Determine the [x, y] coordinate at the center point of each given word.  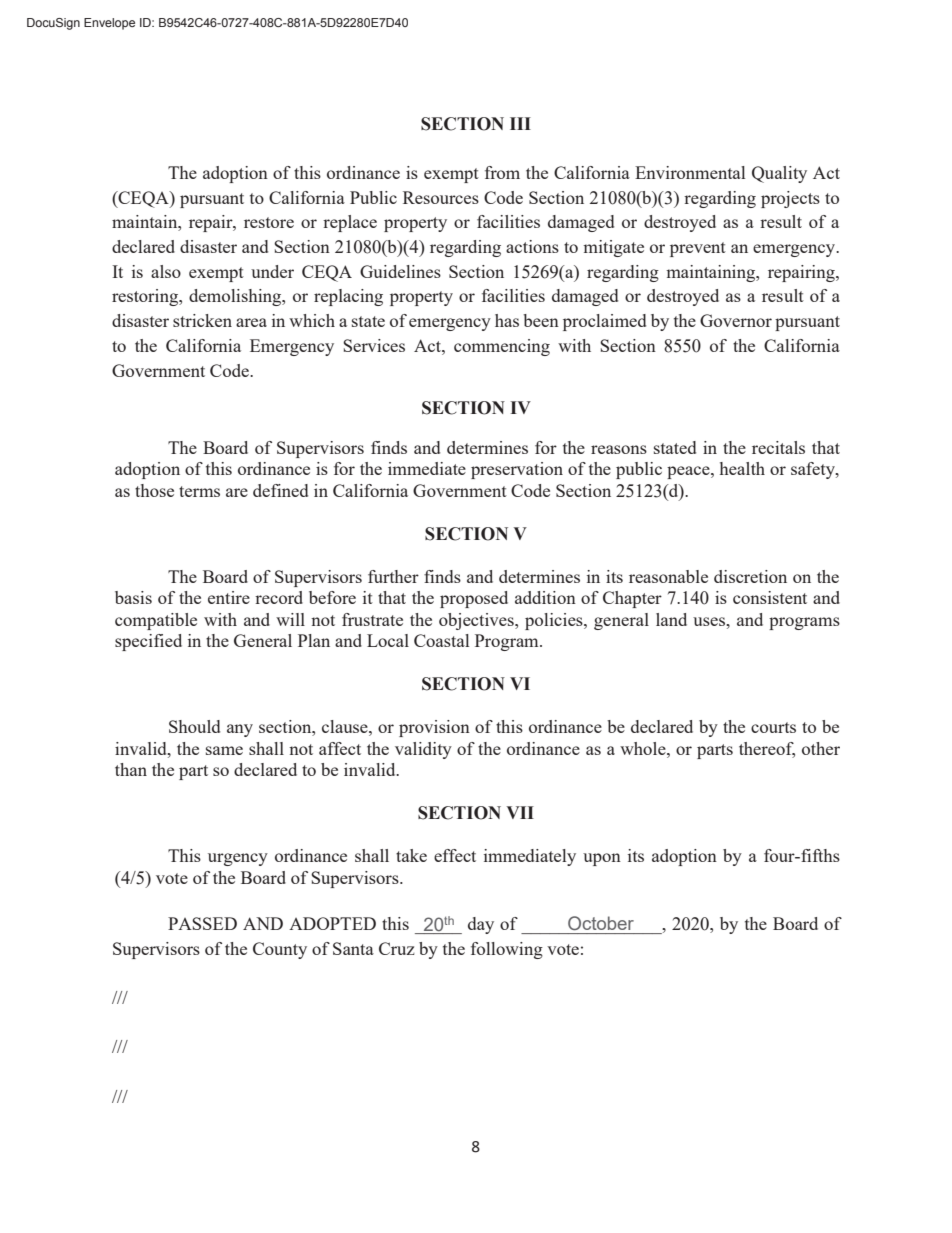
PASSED [202, 923]
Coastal [441, 640]
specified [148, 642]
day [481, 925]
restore [269, 222]
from [502, 172]
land [671, 619]
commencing [502, 347]
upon [602, 859]
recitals [778, 447]
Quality [779, 174]
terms [199, 491]
